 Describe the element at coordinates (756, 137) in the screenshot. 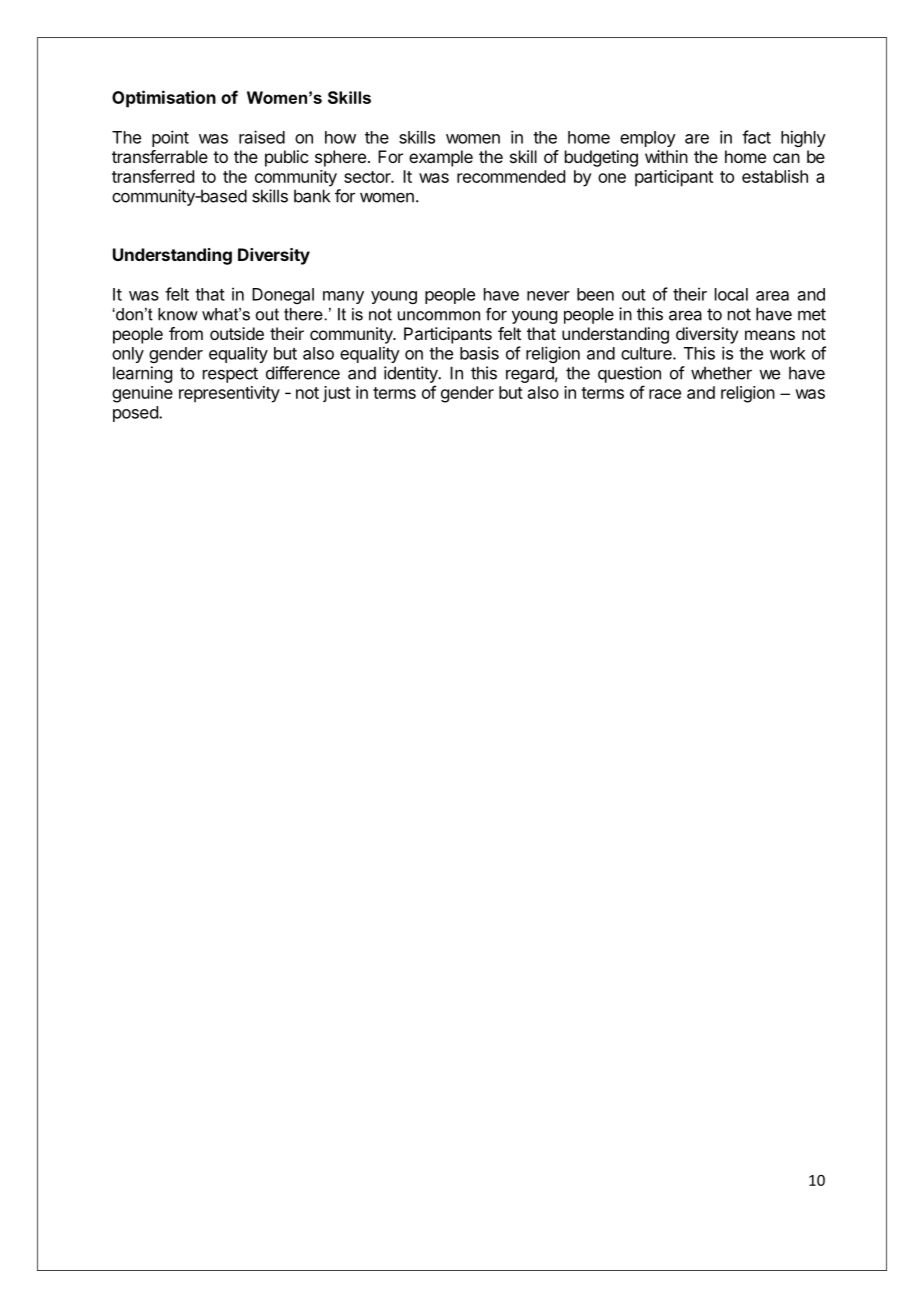

I see `fact` at that location.
